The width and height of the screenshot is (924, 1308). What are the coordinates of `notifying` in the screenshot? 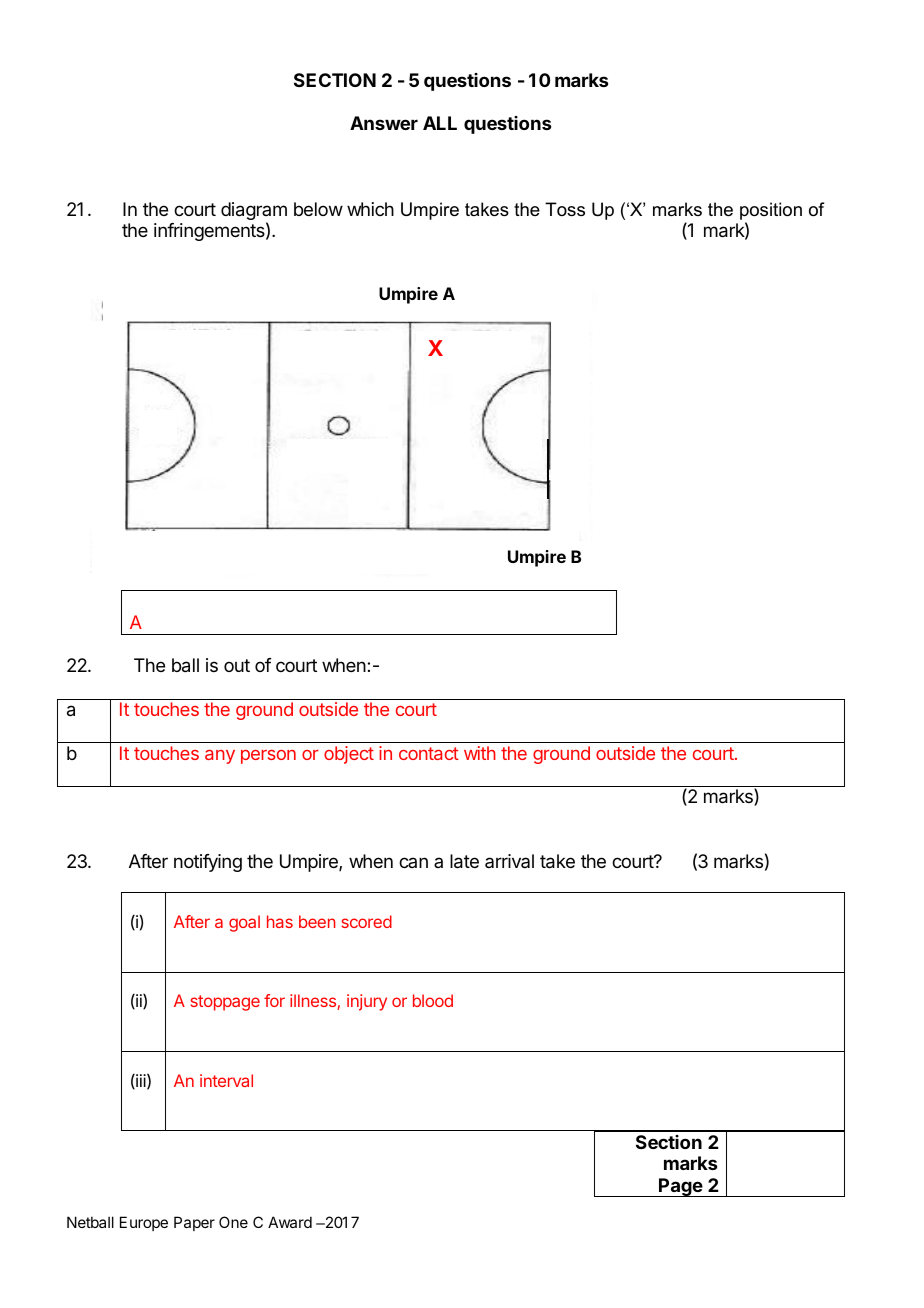 It's located at (208, 863).
